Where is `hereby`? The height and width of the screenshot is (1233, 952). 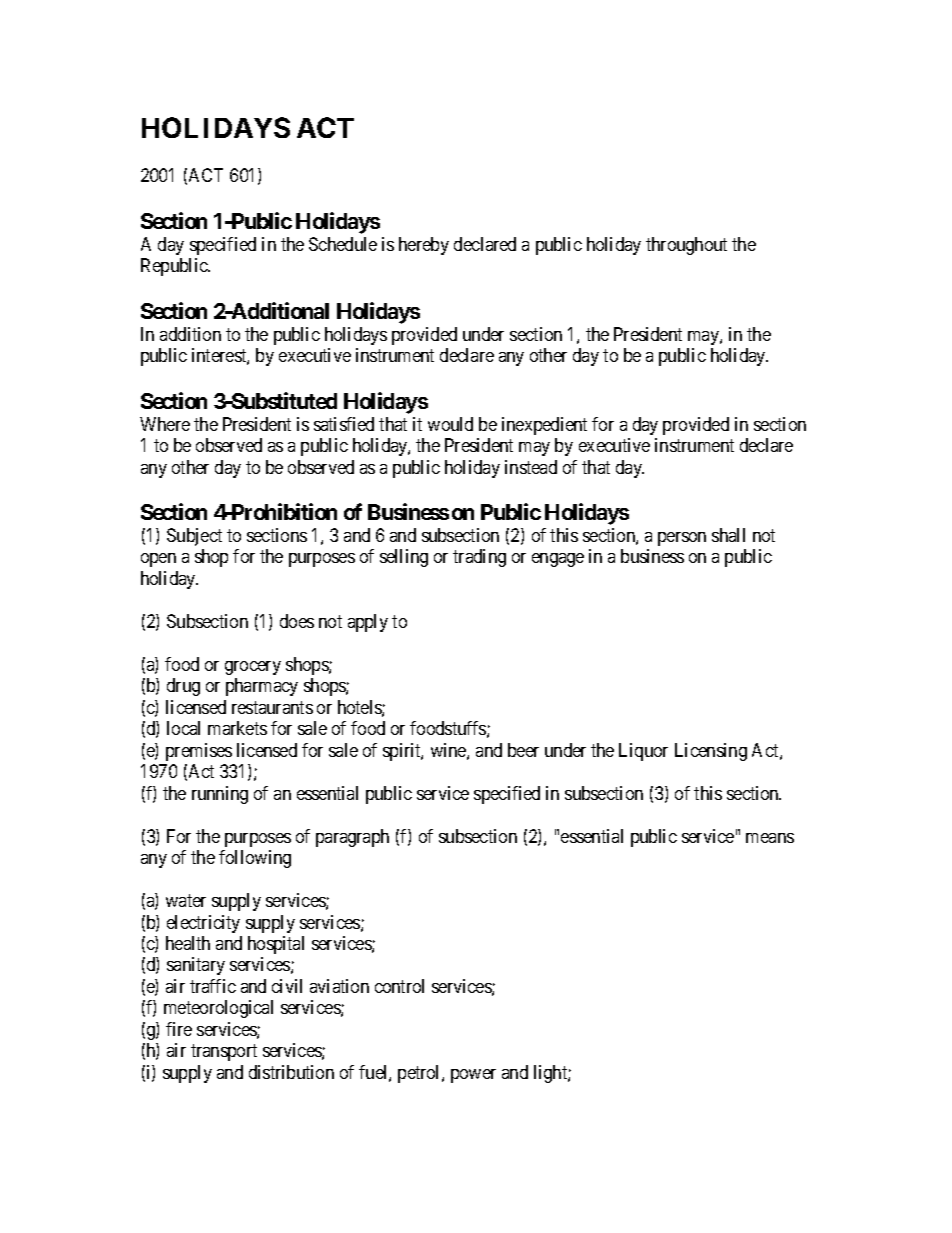
hereby is located at coordinates (424, 246).
